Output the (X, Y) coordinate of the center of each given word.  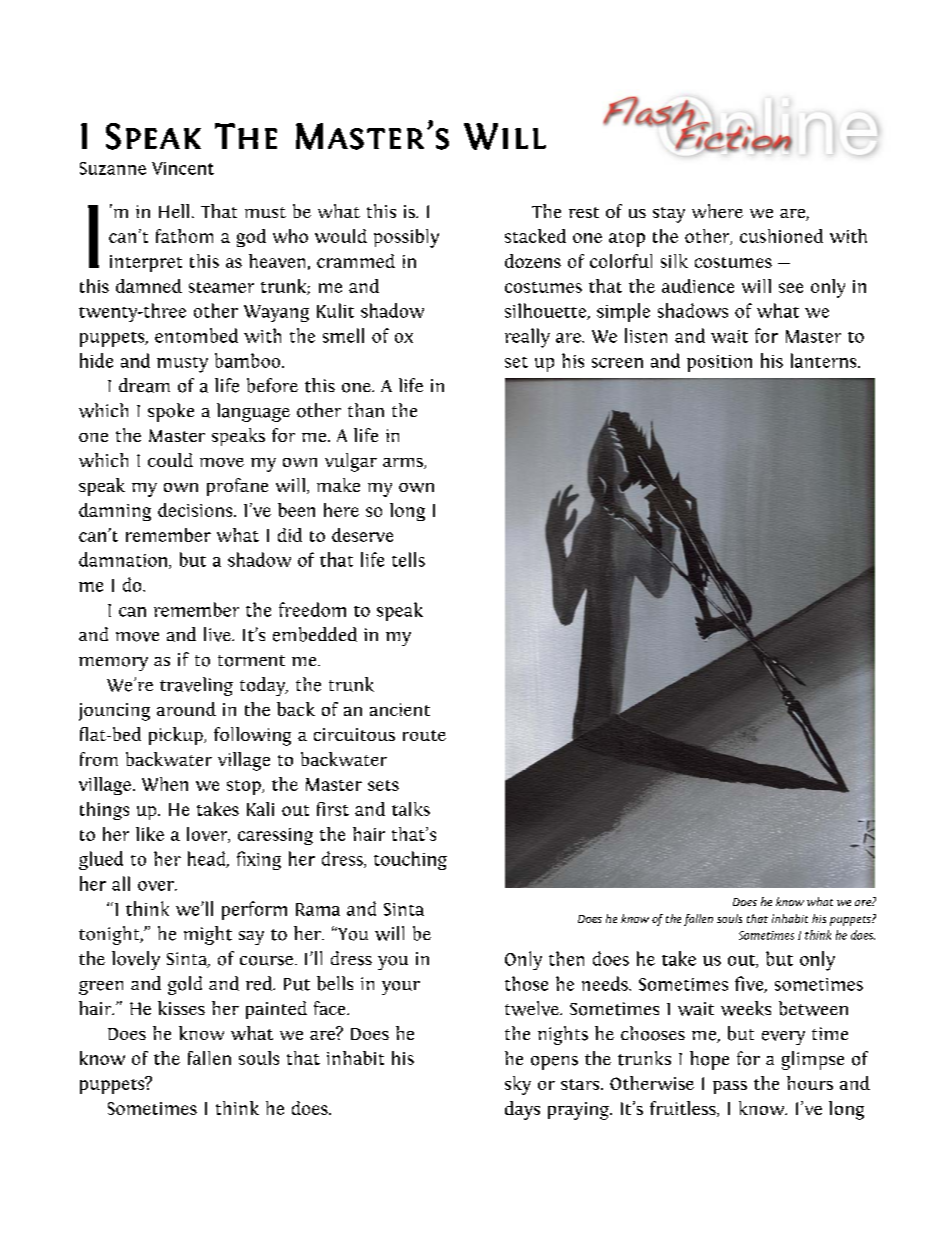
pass (730, 1087)
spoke (171, 412)
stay (669, 215)
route (424, 735)
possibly (406, 238)
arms (404, 463)
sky (518, 1085)
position (719, 363)
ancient (400, 709)
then (566, 958)
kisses (181, 1008)
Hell (174, 211)
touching (410, 860)
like (150, 834)
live (218, 634)
